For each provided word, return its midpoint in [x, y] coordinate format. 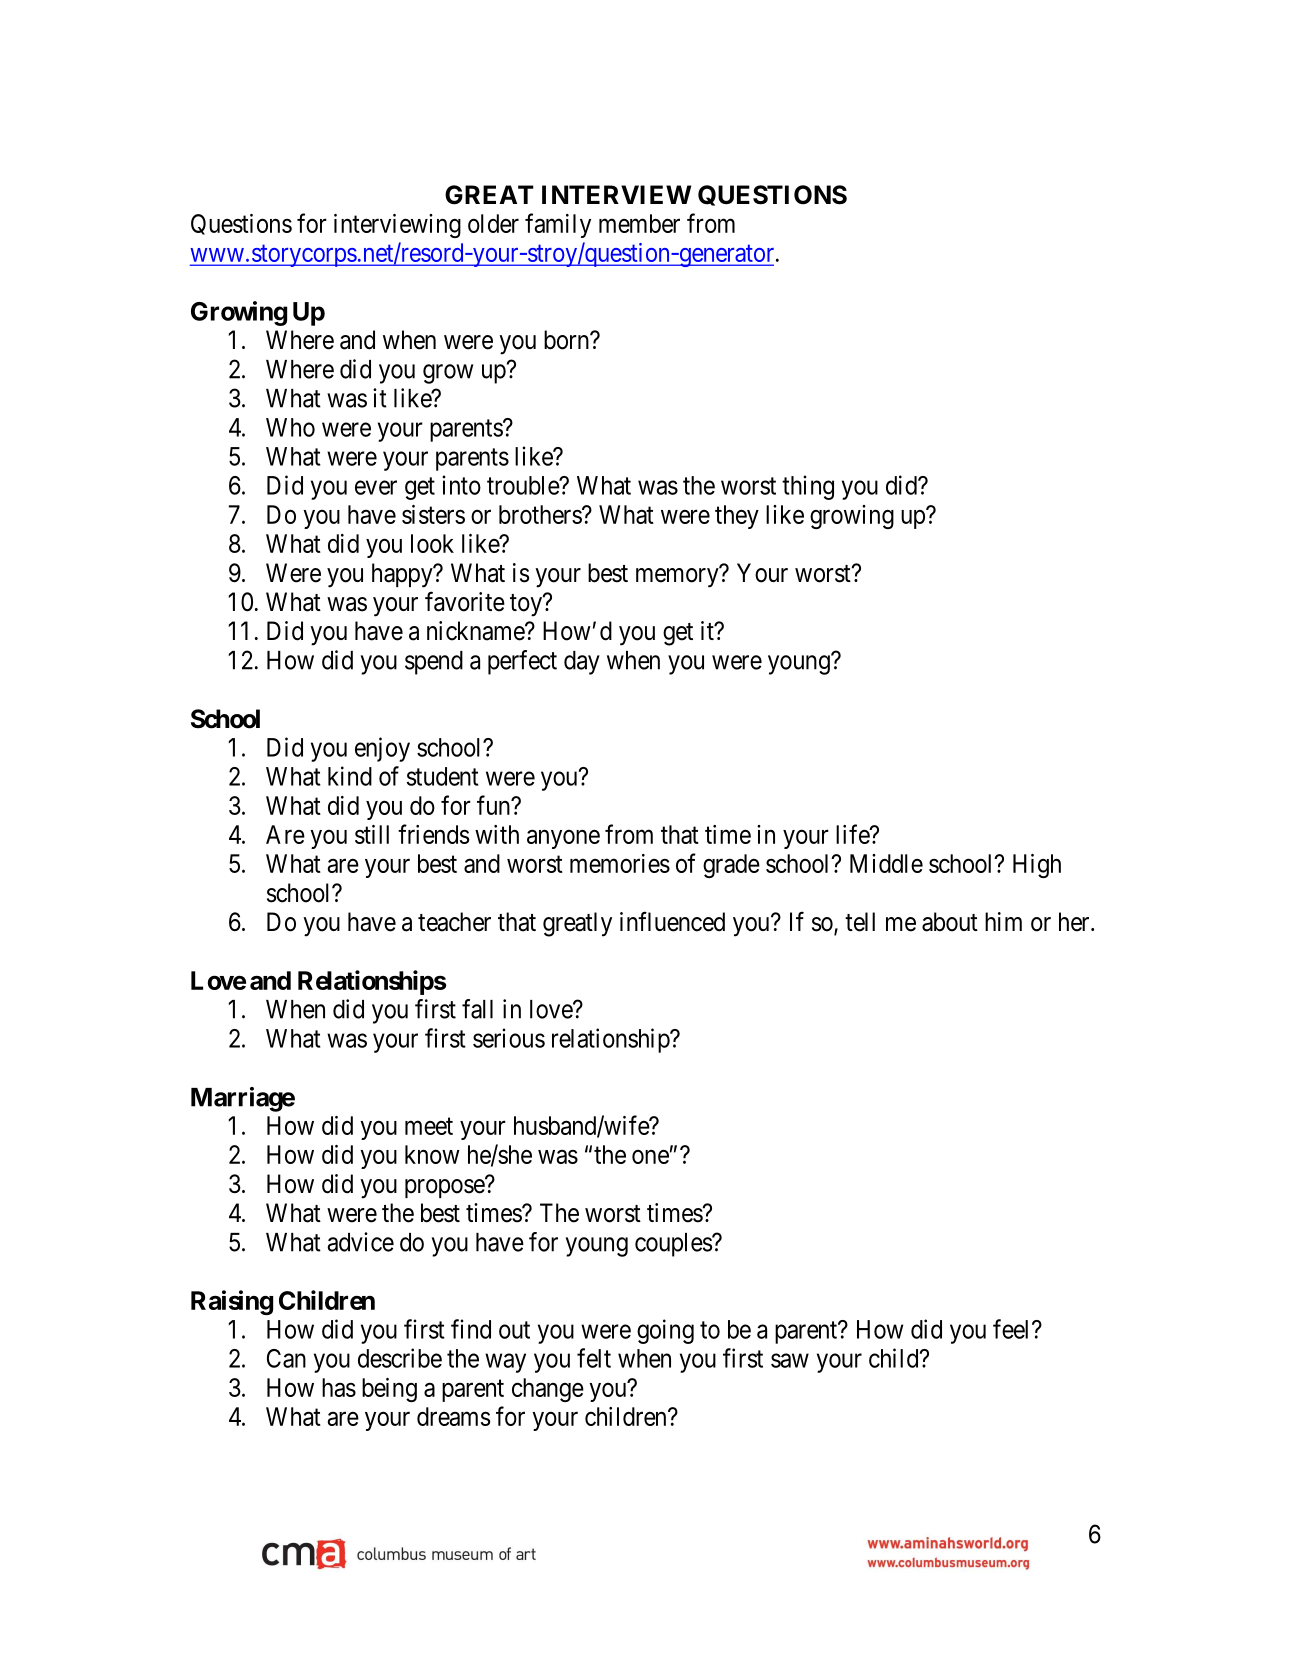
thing [808, 487]
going [665, 1331]
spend [434, 663]
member [639, 223]
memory [678, 578]
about [950, 922]
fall [477, 1009]
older [493, 223]
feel [1013, 1329]
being [389, 1390]
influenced [672, 921]
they [737, 517]
